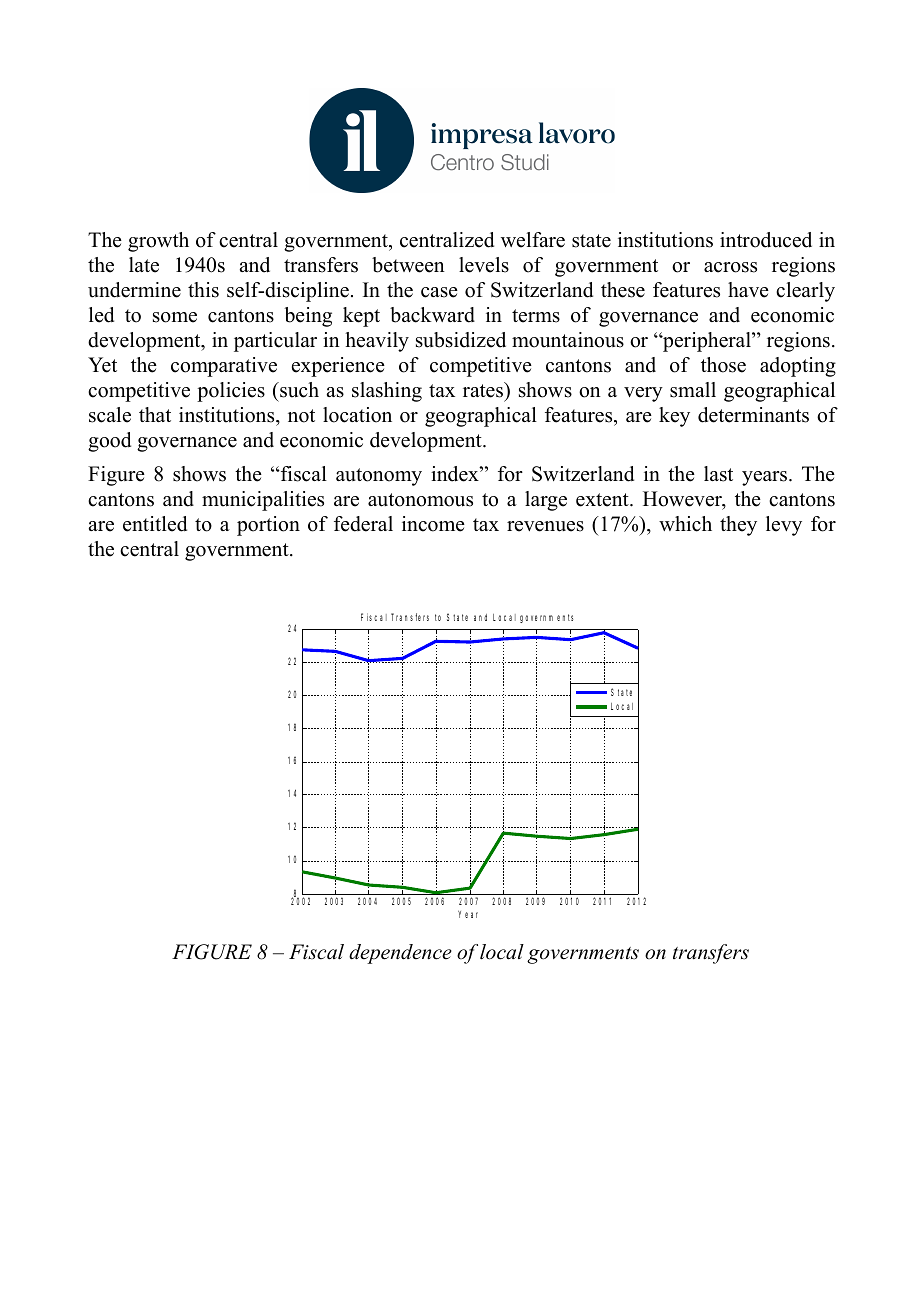 The image size is (924, 1308). What do you see at coordinates (144, 265) in the screenshot?
I see `late` at bounding box center [144, 265].
